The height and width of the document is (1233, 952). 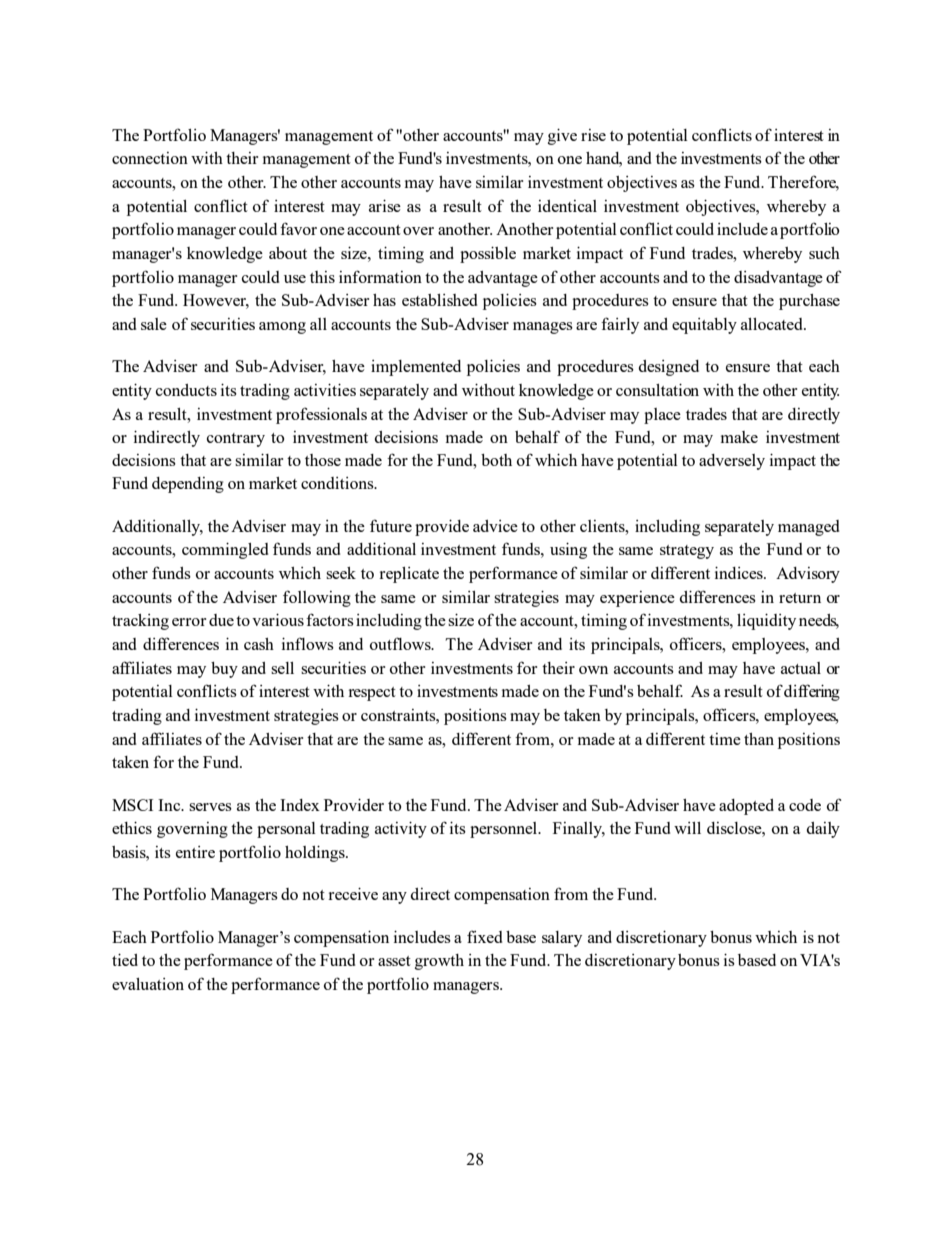 I want to click on indices, so click(x=740, y=573).
